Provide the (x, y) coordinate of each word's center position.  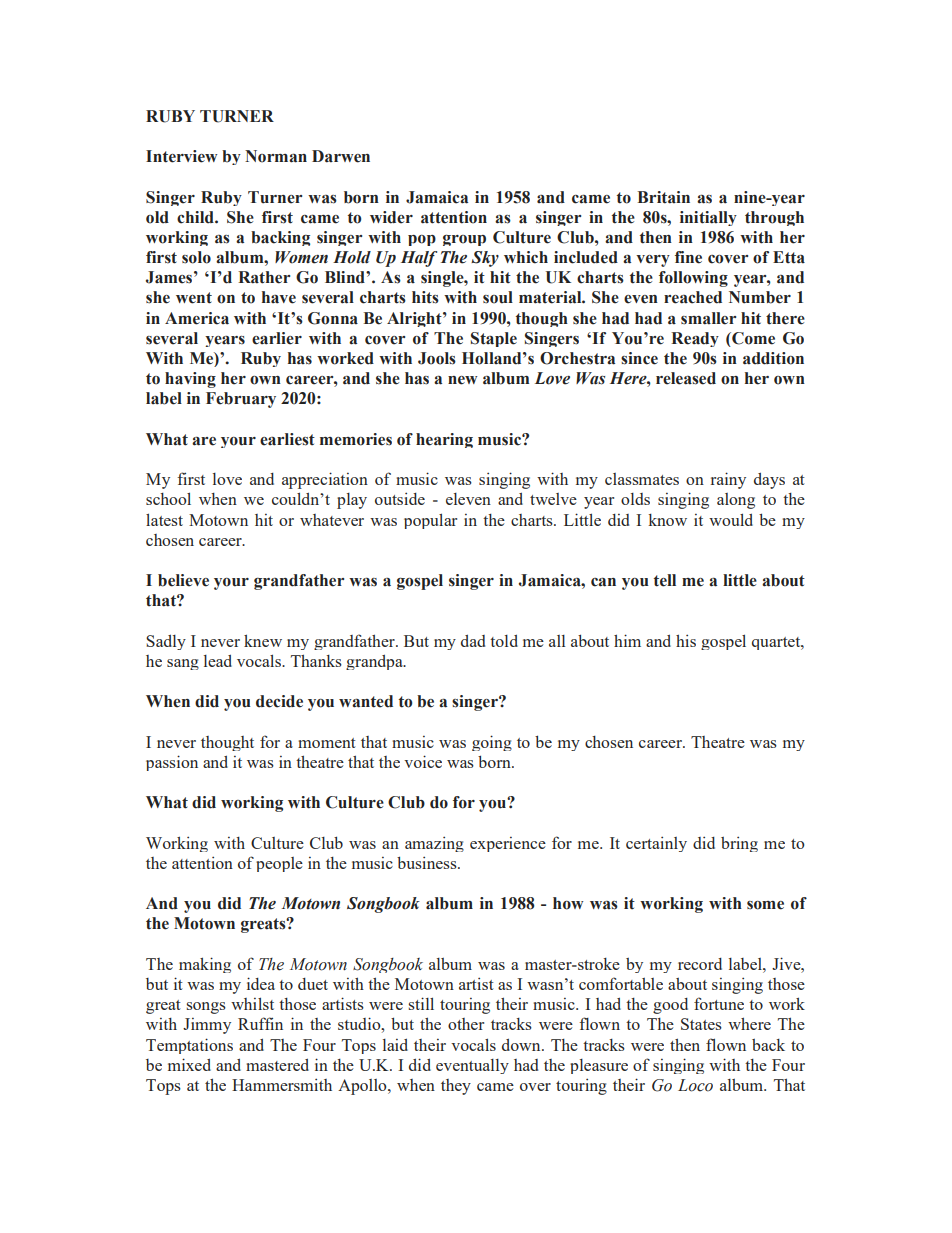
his (686, 640)
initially (708, 218)
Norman (276, 156)
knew (263, 640)
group (464, 240)
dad (473, 641)
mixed (189, 1064)
